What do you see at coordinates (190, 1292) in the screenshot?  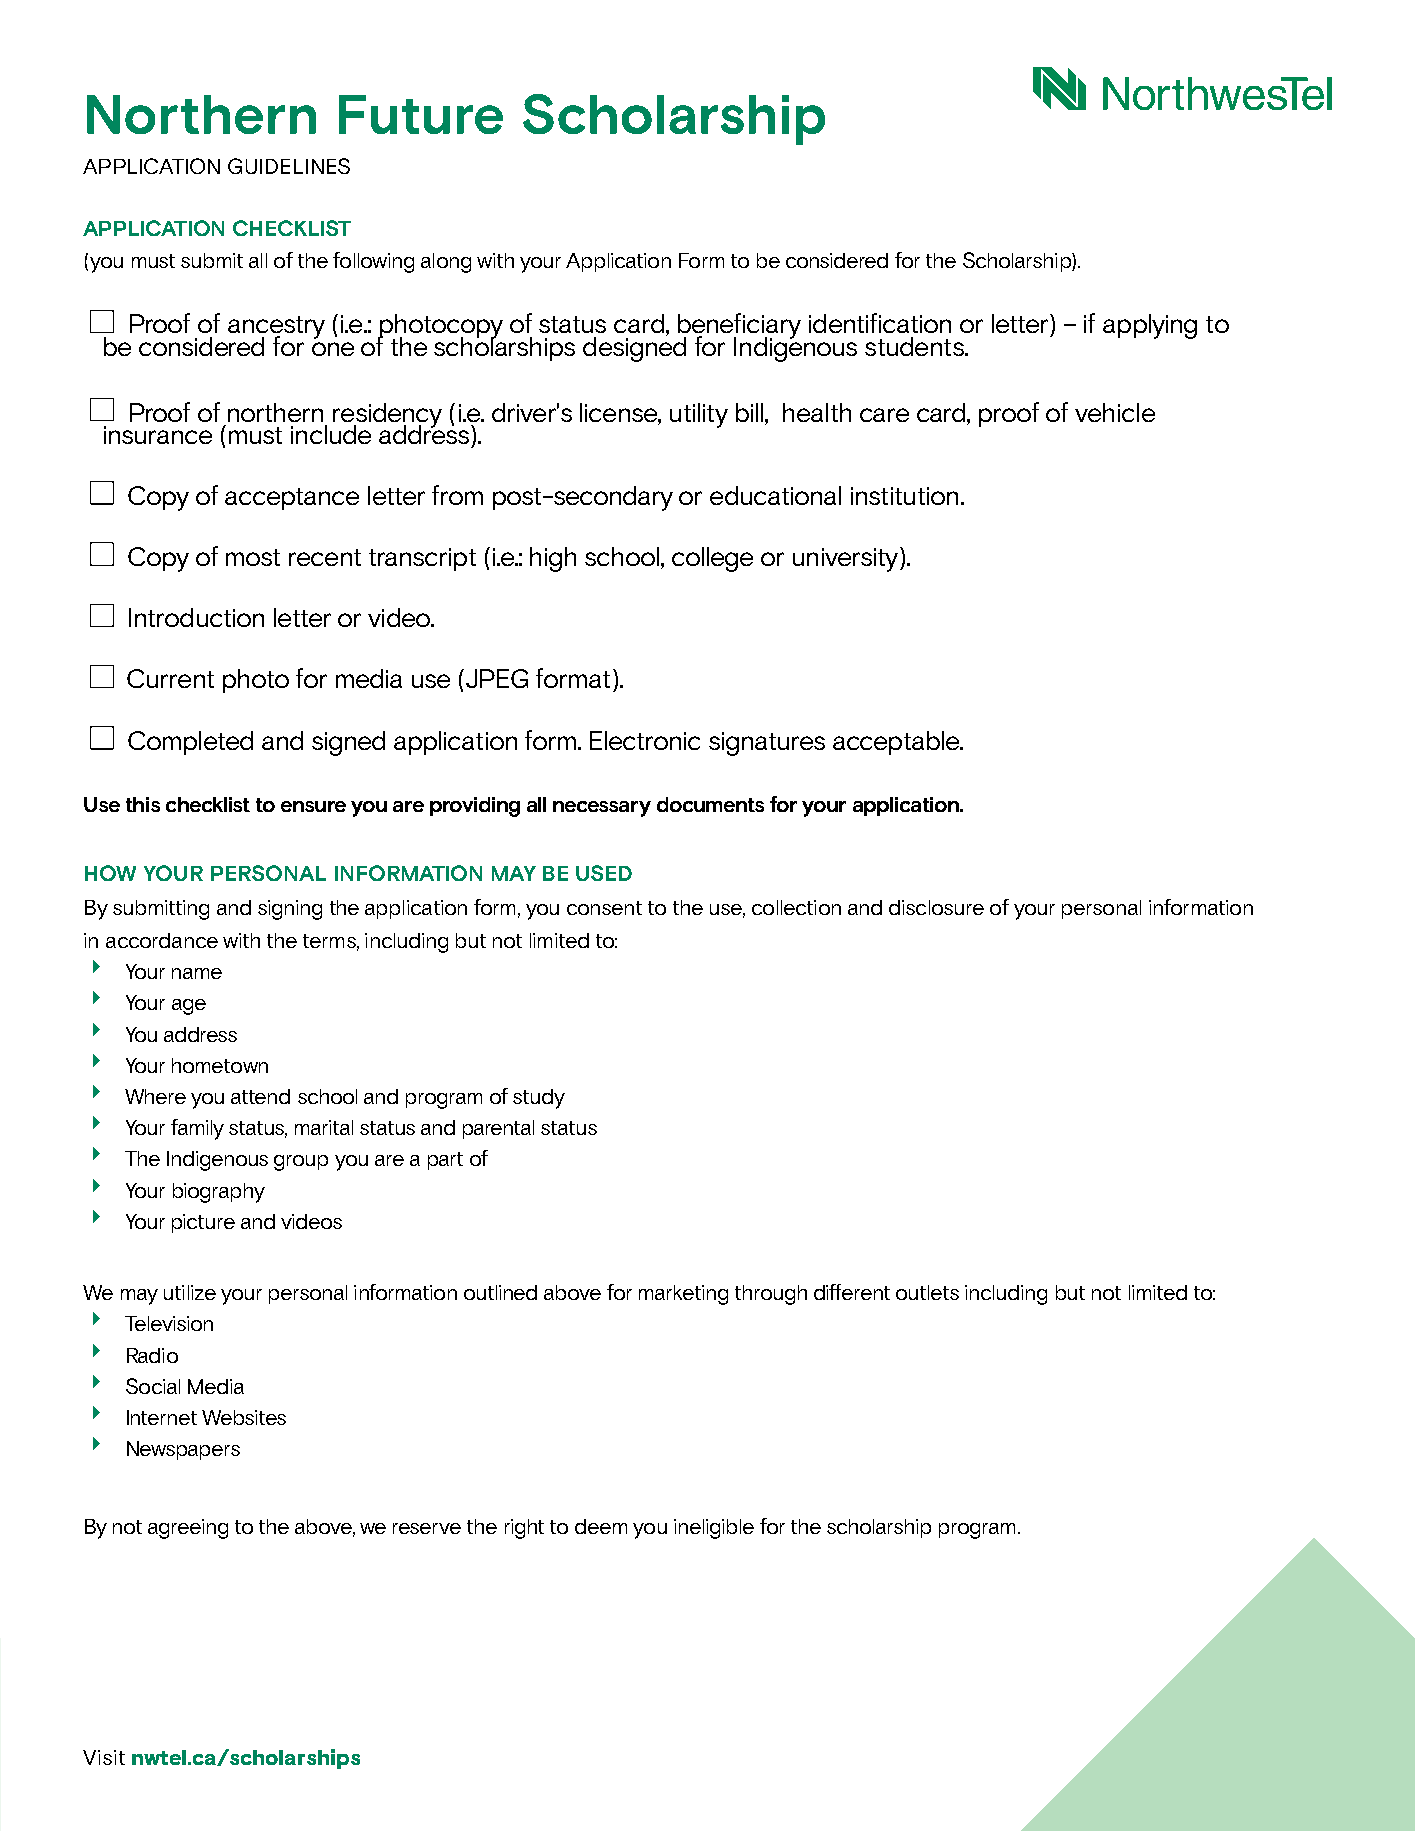 I see `utilize` at bounding box center [190, 1292].
